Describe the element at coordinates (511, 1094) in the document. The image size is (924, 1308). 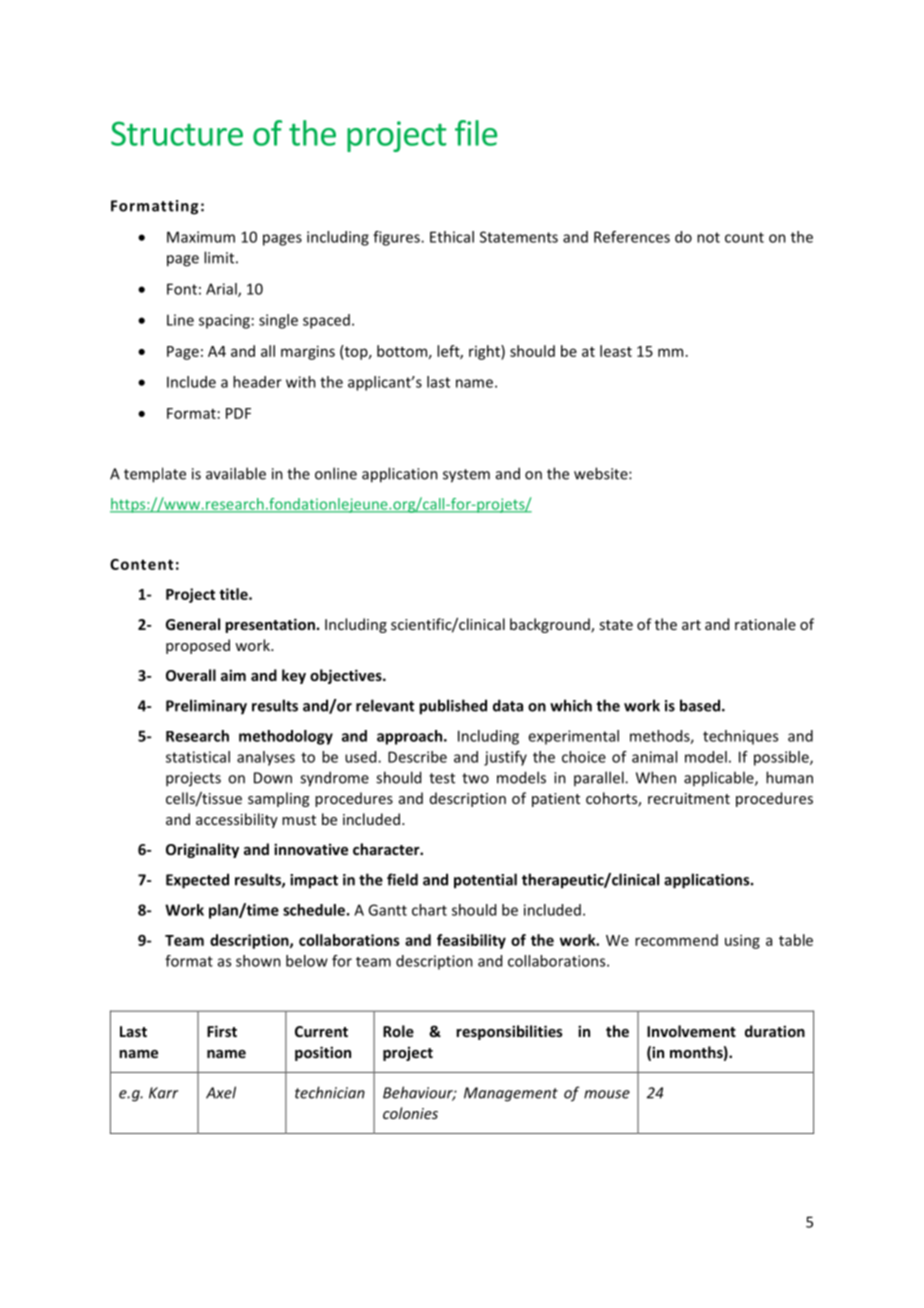
I see `Management` at that location.
